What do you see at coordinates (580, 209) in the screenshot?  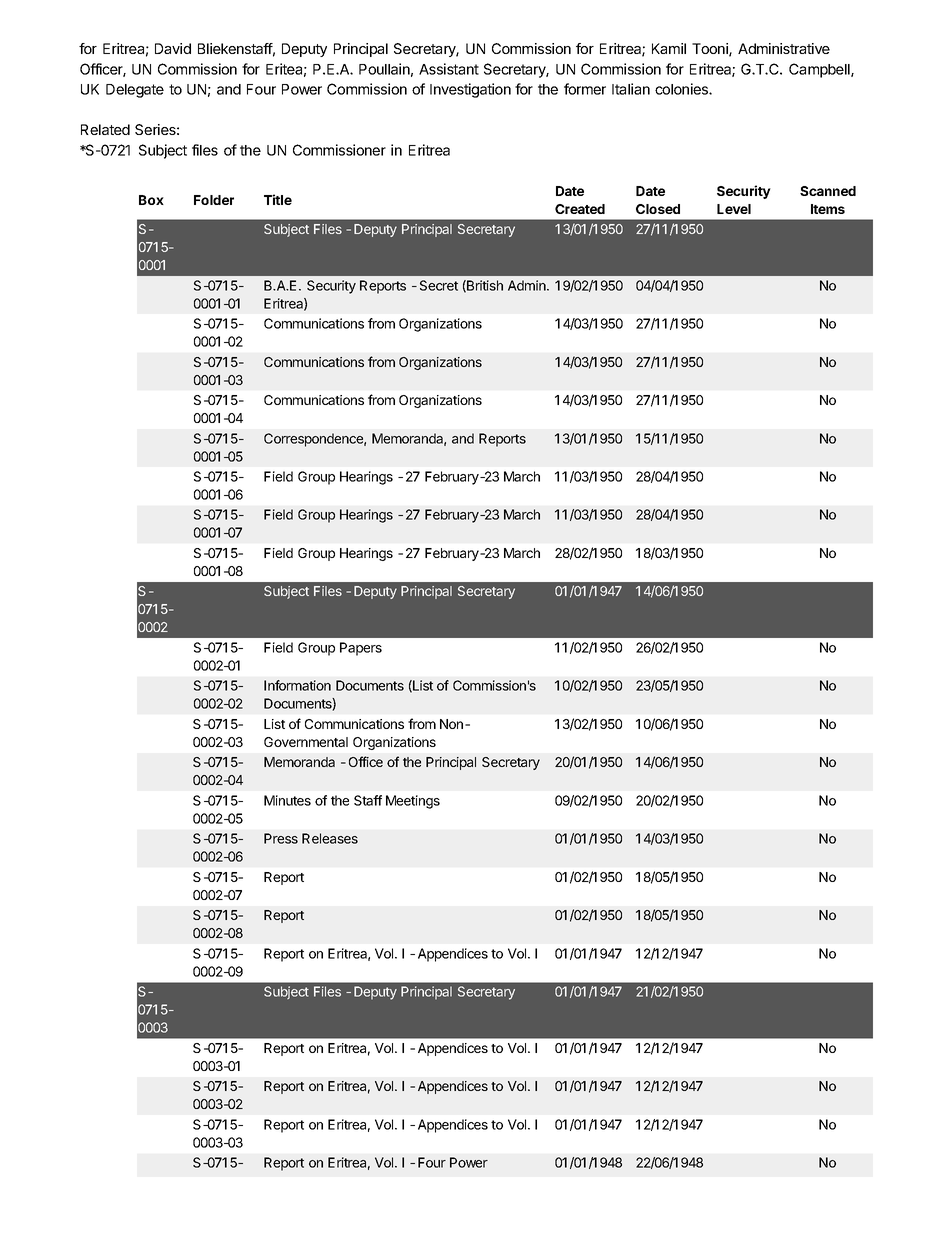 I see `Created` at bounding box center [580, 209].
